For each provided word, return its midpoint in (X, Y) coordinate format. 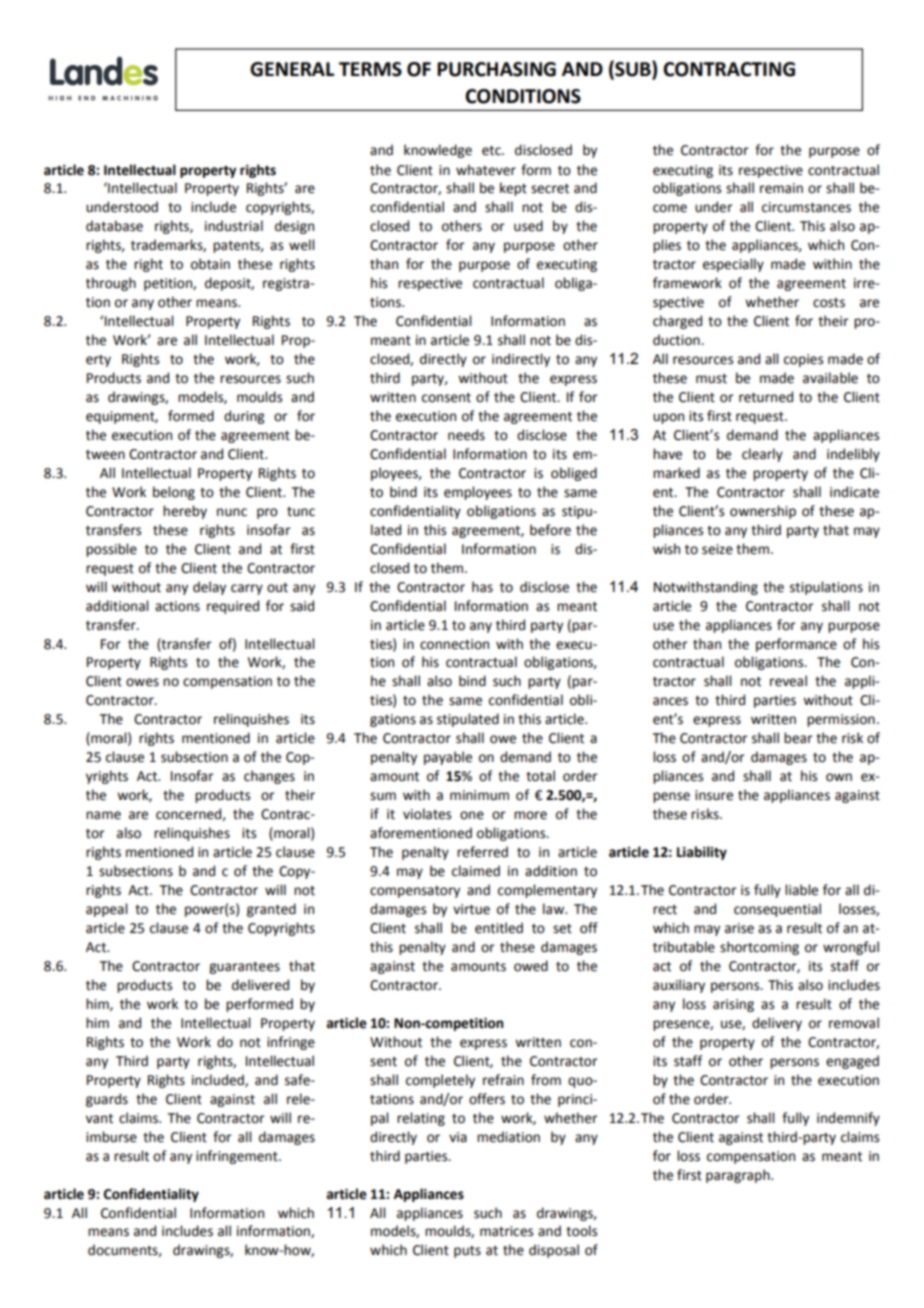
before (550, 530)
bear (798, 738)
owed (531, 966)
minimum (479, 795)
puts (467, 1252)
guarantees (244, 968)
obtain (210, 264)
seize (717, 549)
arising (733, 1005)
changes (269, 777)
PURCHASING (496, 69)
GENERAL (292, 69)
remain (781, 188)
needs (466, 435)
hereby (185, 512)
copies (803, 360)
